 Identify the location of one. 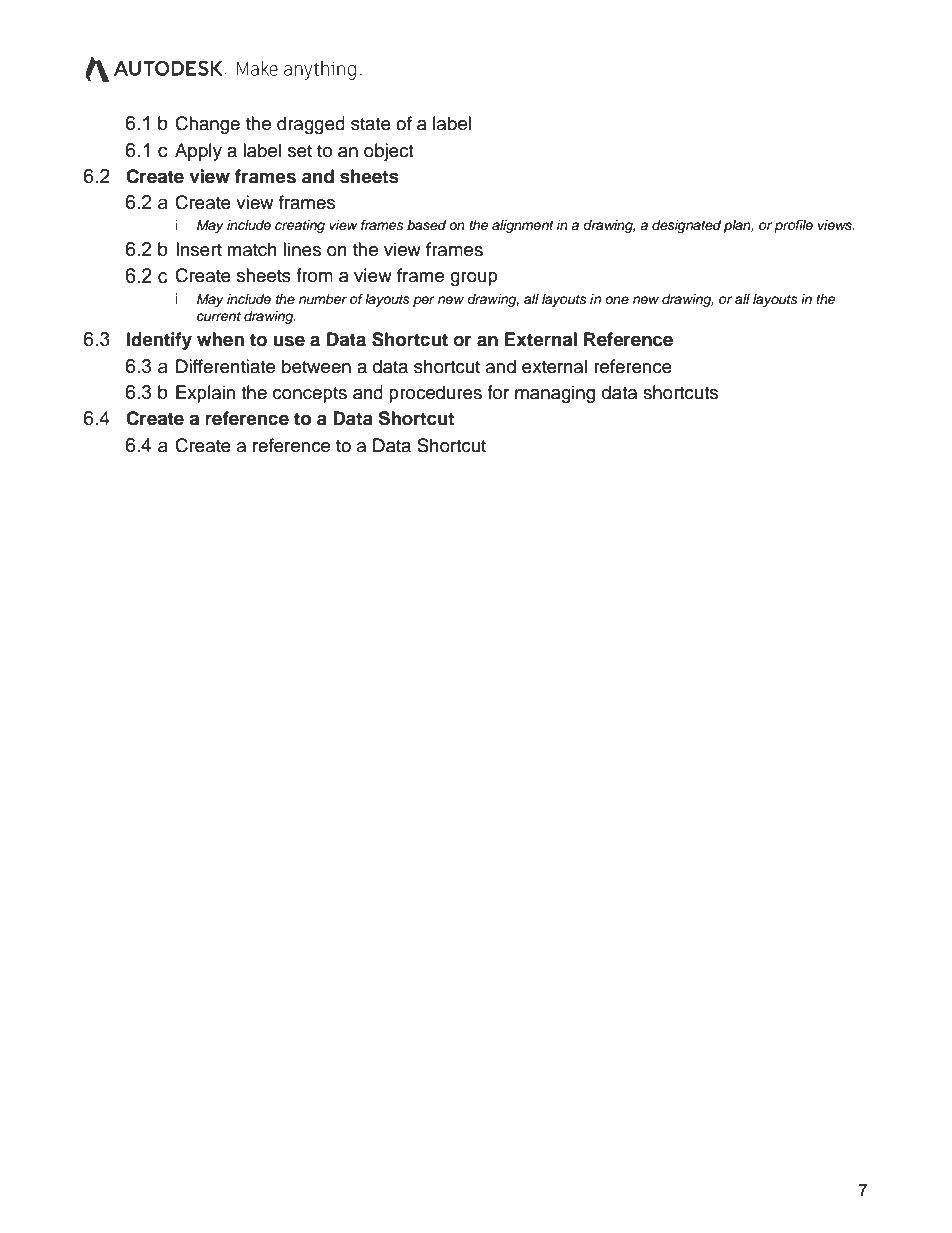
(617, 300).
